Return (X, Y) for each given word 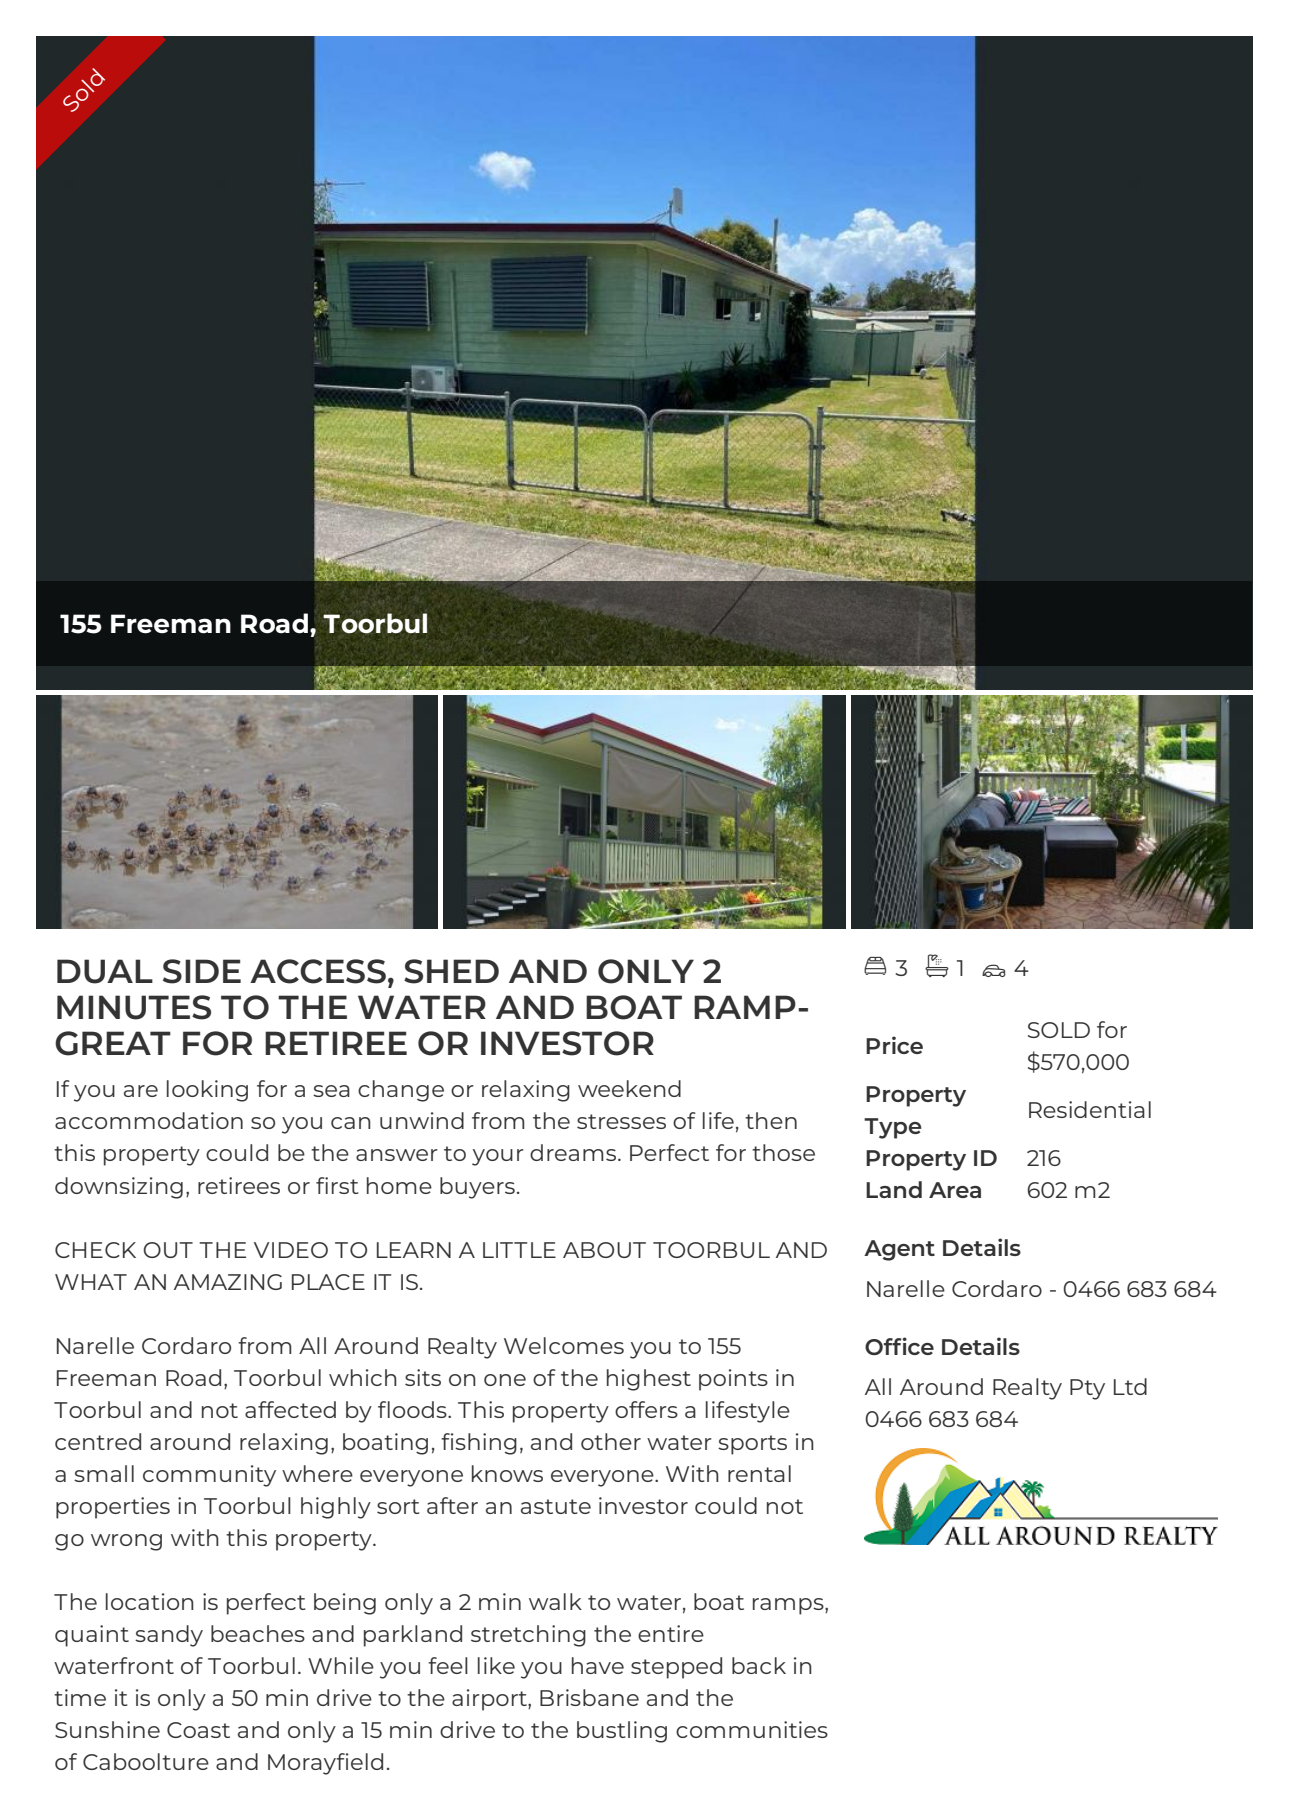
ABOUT (604, 1250)
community (209, 1476)
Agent (899, 1250)
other (611, 1441)
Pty (1087, 1389)
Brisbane (589, 1697)
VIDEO (291, 1250)
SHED (451, 971)
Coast (198, 1730)
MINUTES (134, 1007)
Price (894, 1045)
